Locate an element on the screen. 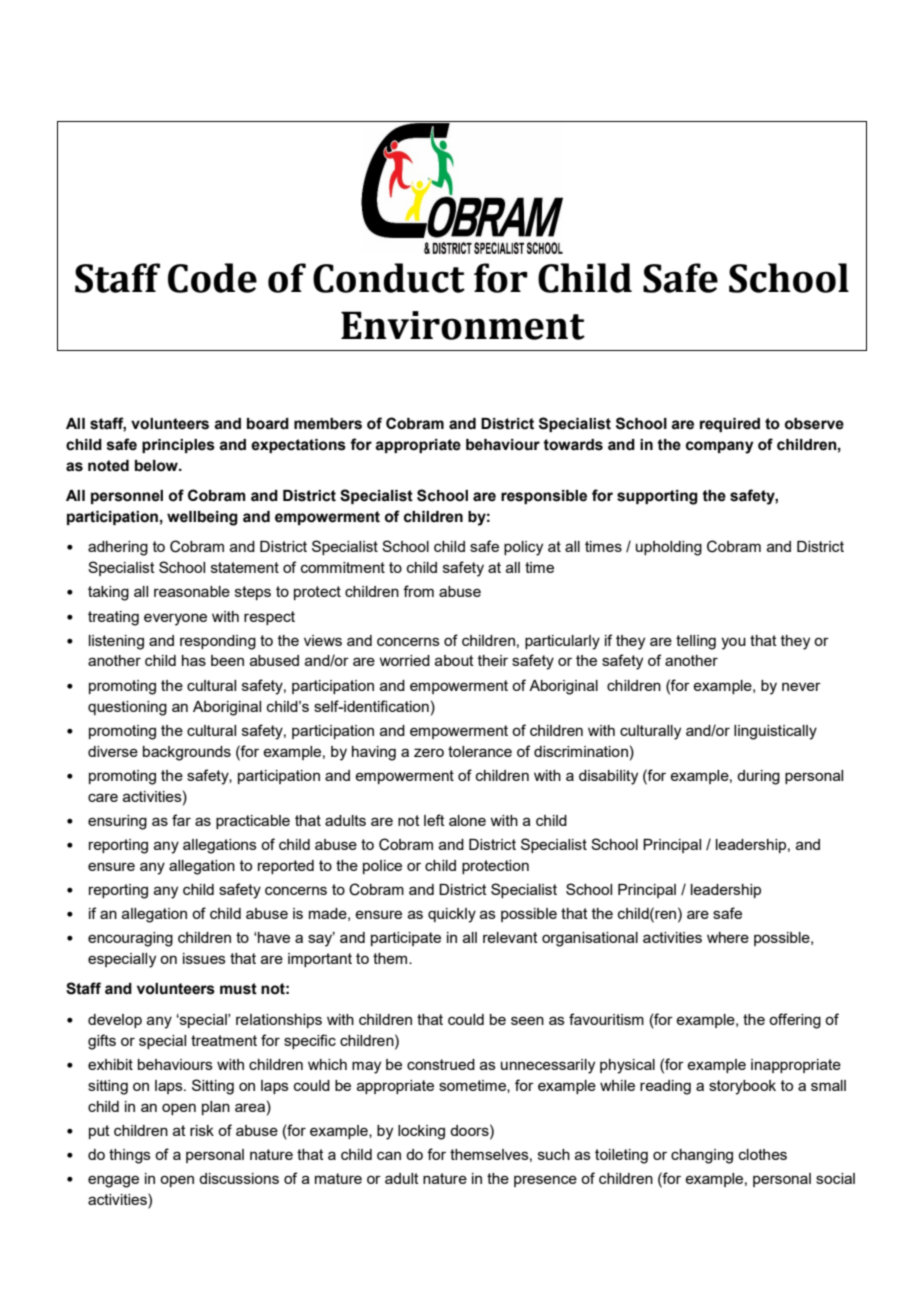 This screenshot has width=924, height=1308. you is located at coordinates (733, 643).
